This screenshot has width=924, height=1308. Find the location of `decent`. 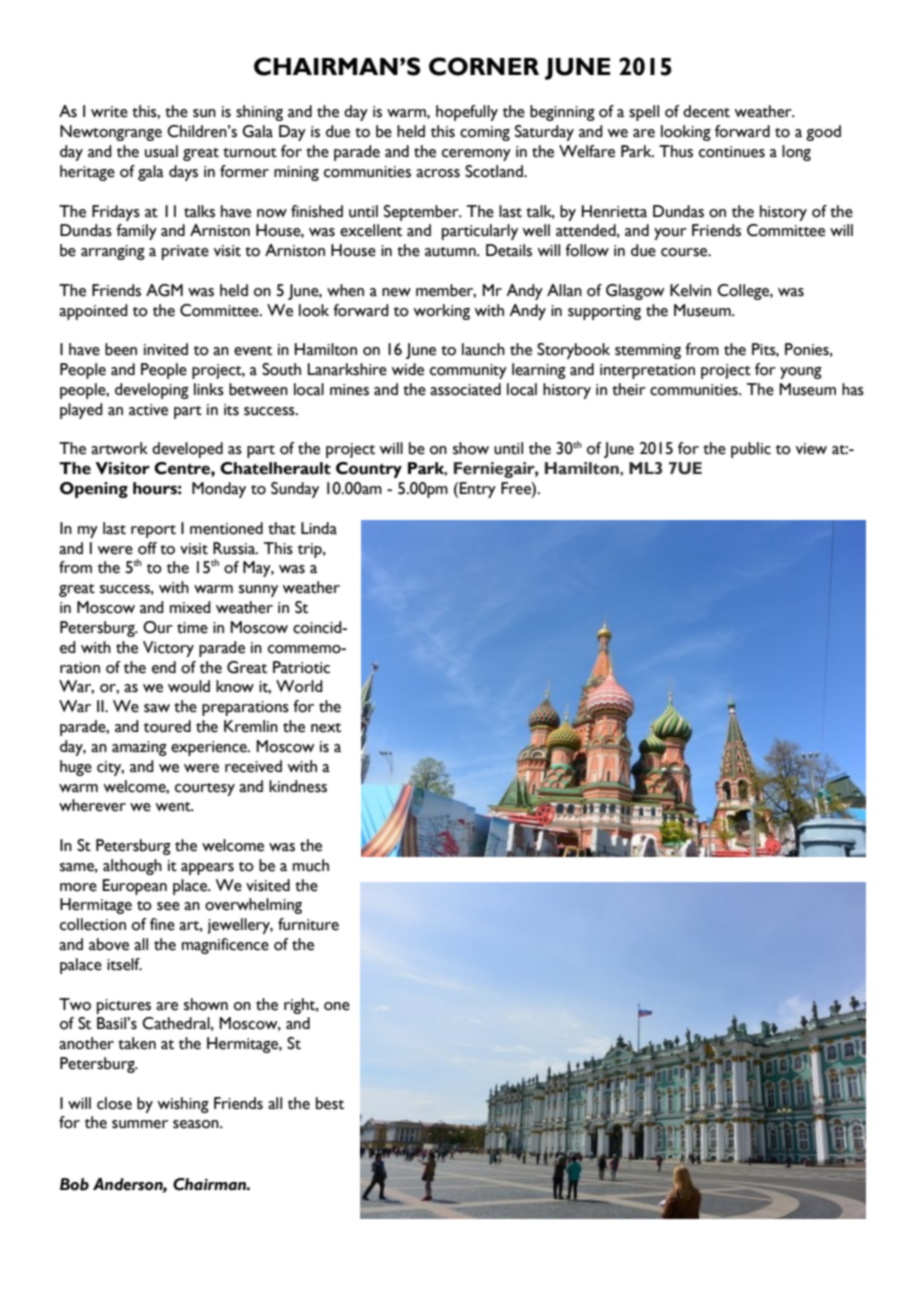

decent is located at coordinates (706, 111).
